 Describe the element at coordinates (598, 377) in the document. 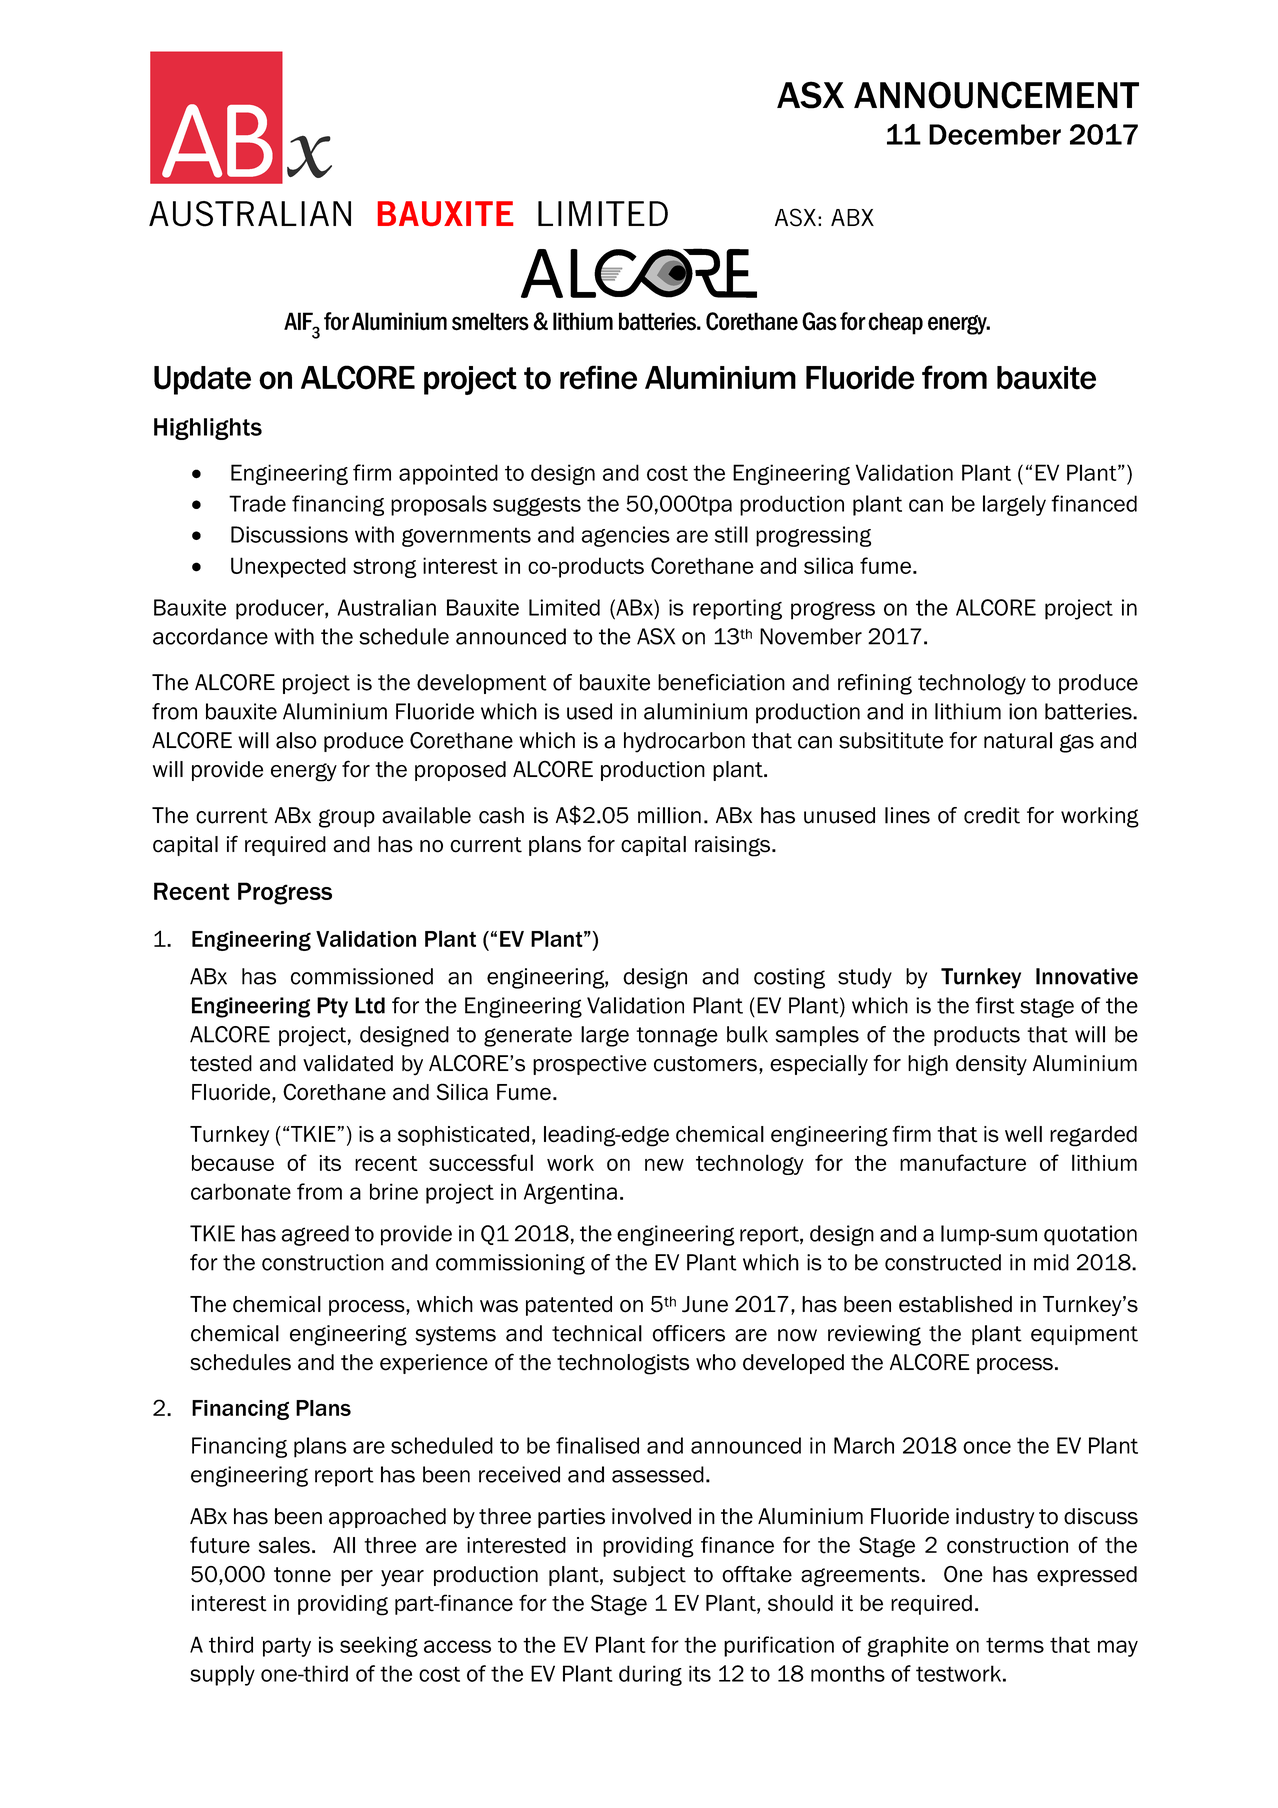

I see `refine` at that location.
